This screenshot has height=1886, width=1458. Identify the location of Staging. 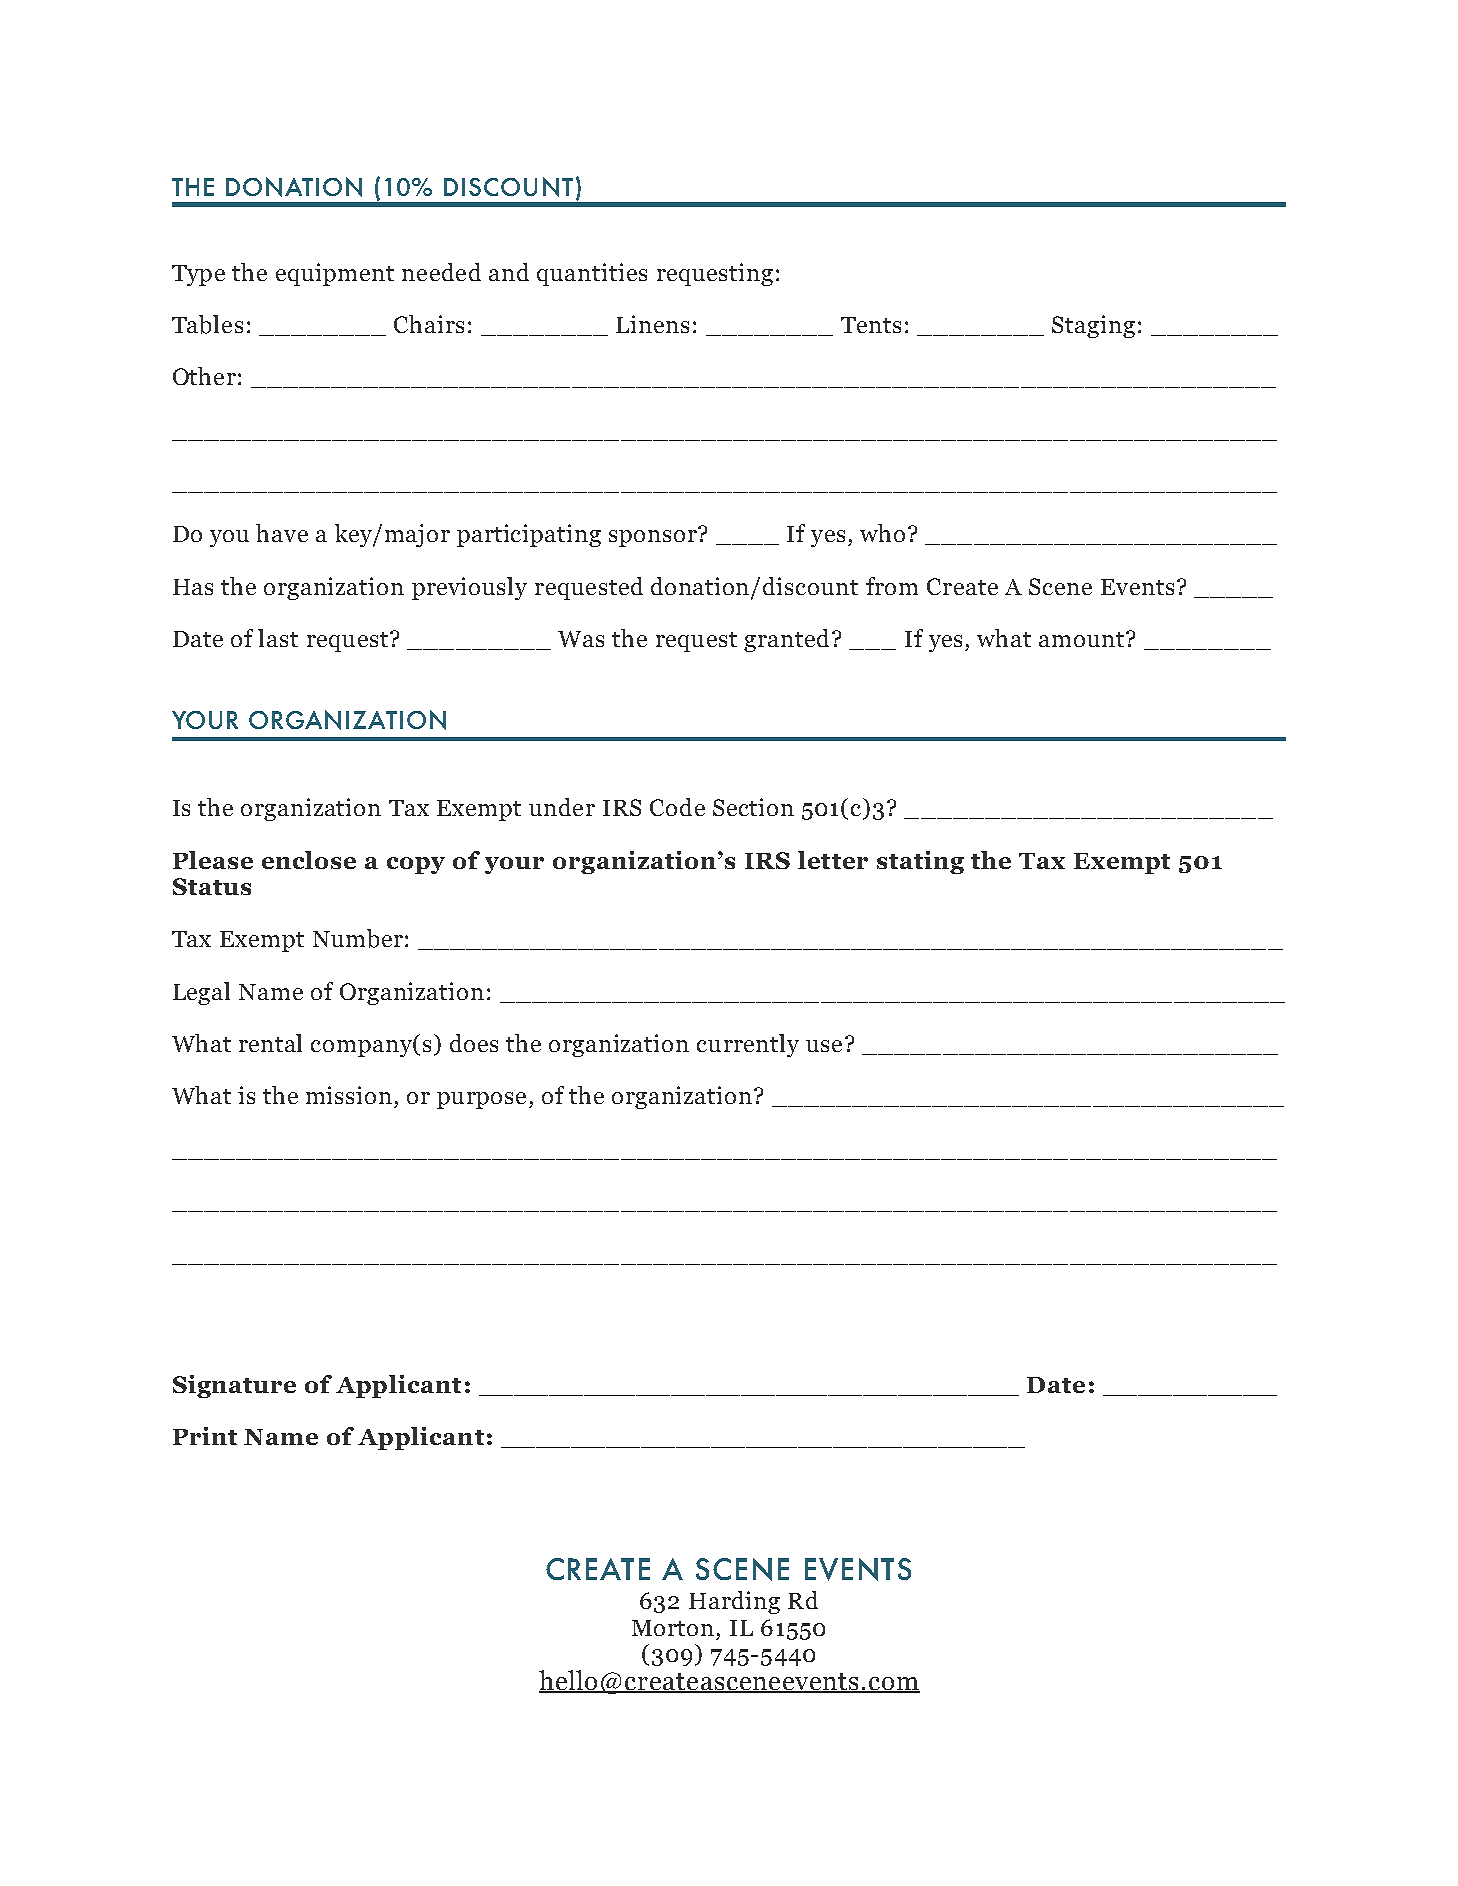
(1093, 326).
